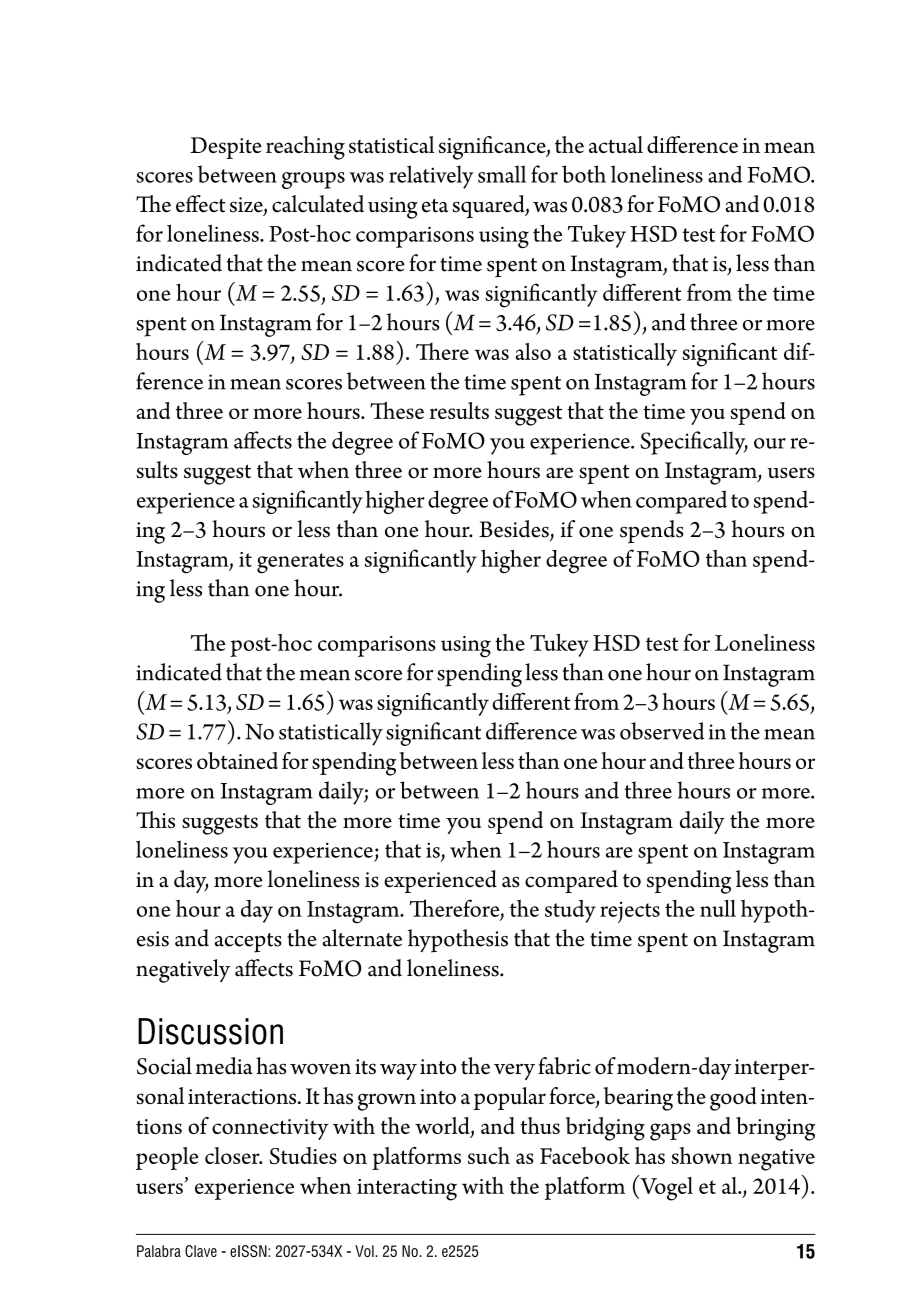 This screenshot has height=1305, width=924. I want to click on Despite, so click(226, 148).
